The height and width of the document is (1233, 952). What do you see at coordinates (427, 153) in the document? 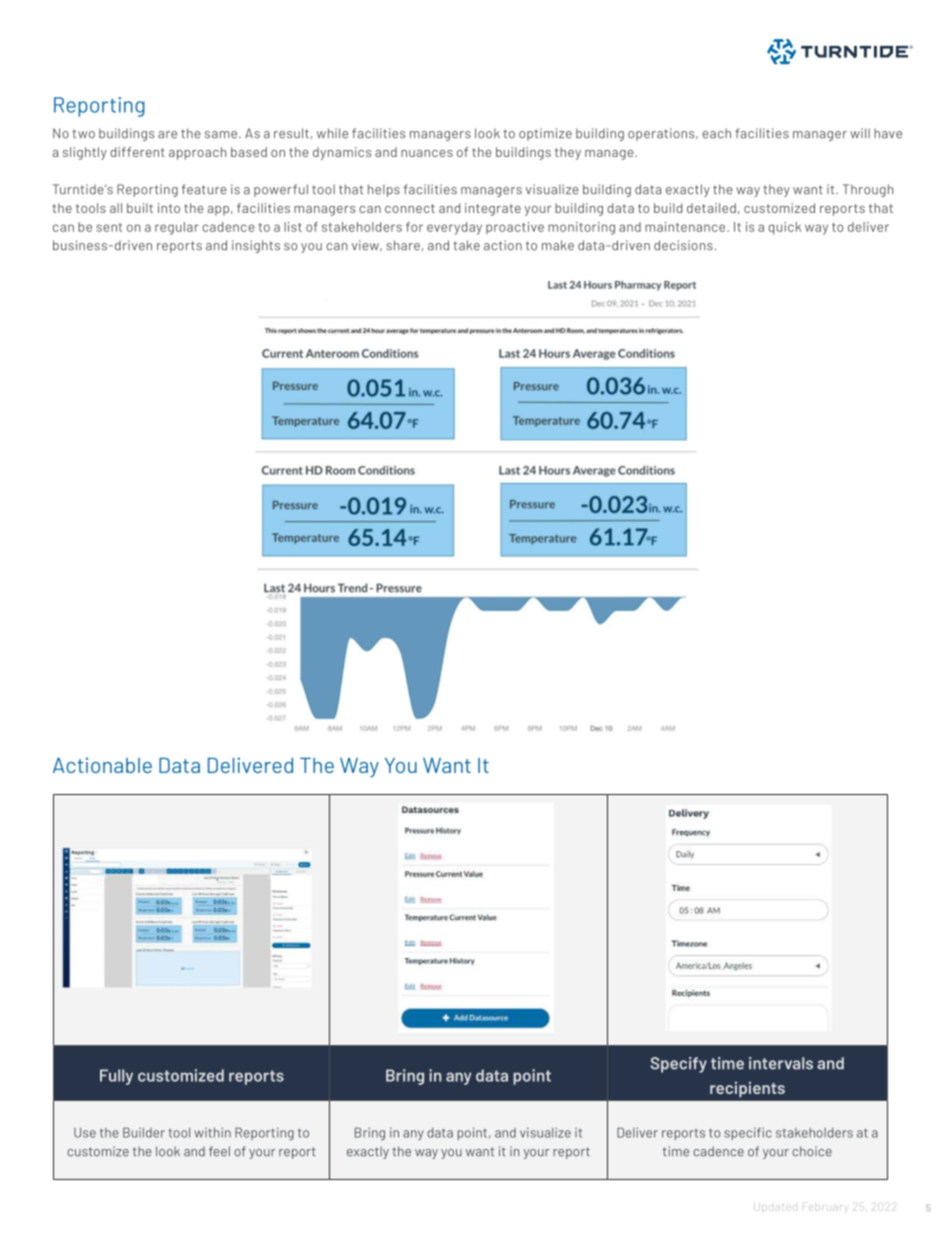
I see `nuances` at bounding box center [427, 153].
